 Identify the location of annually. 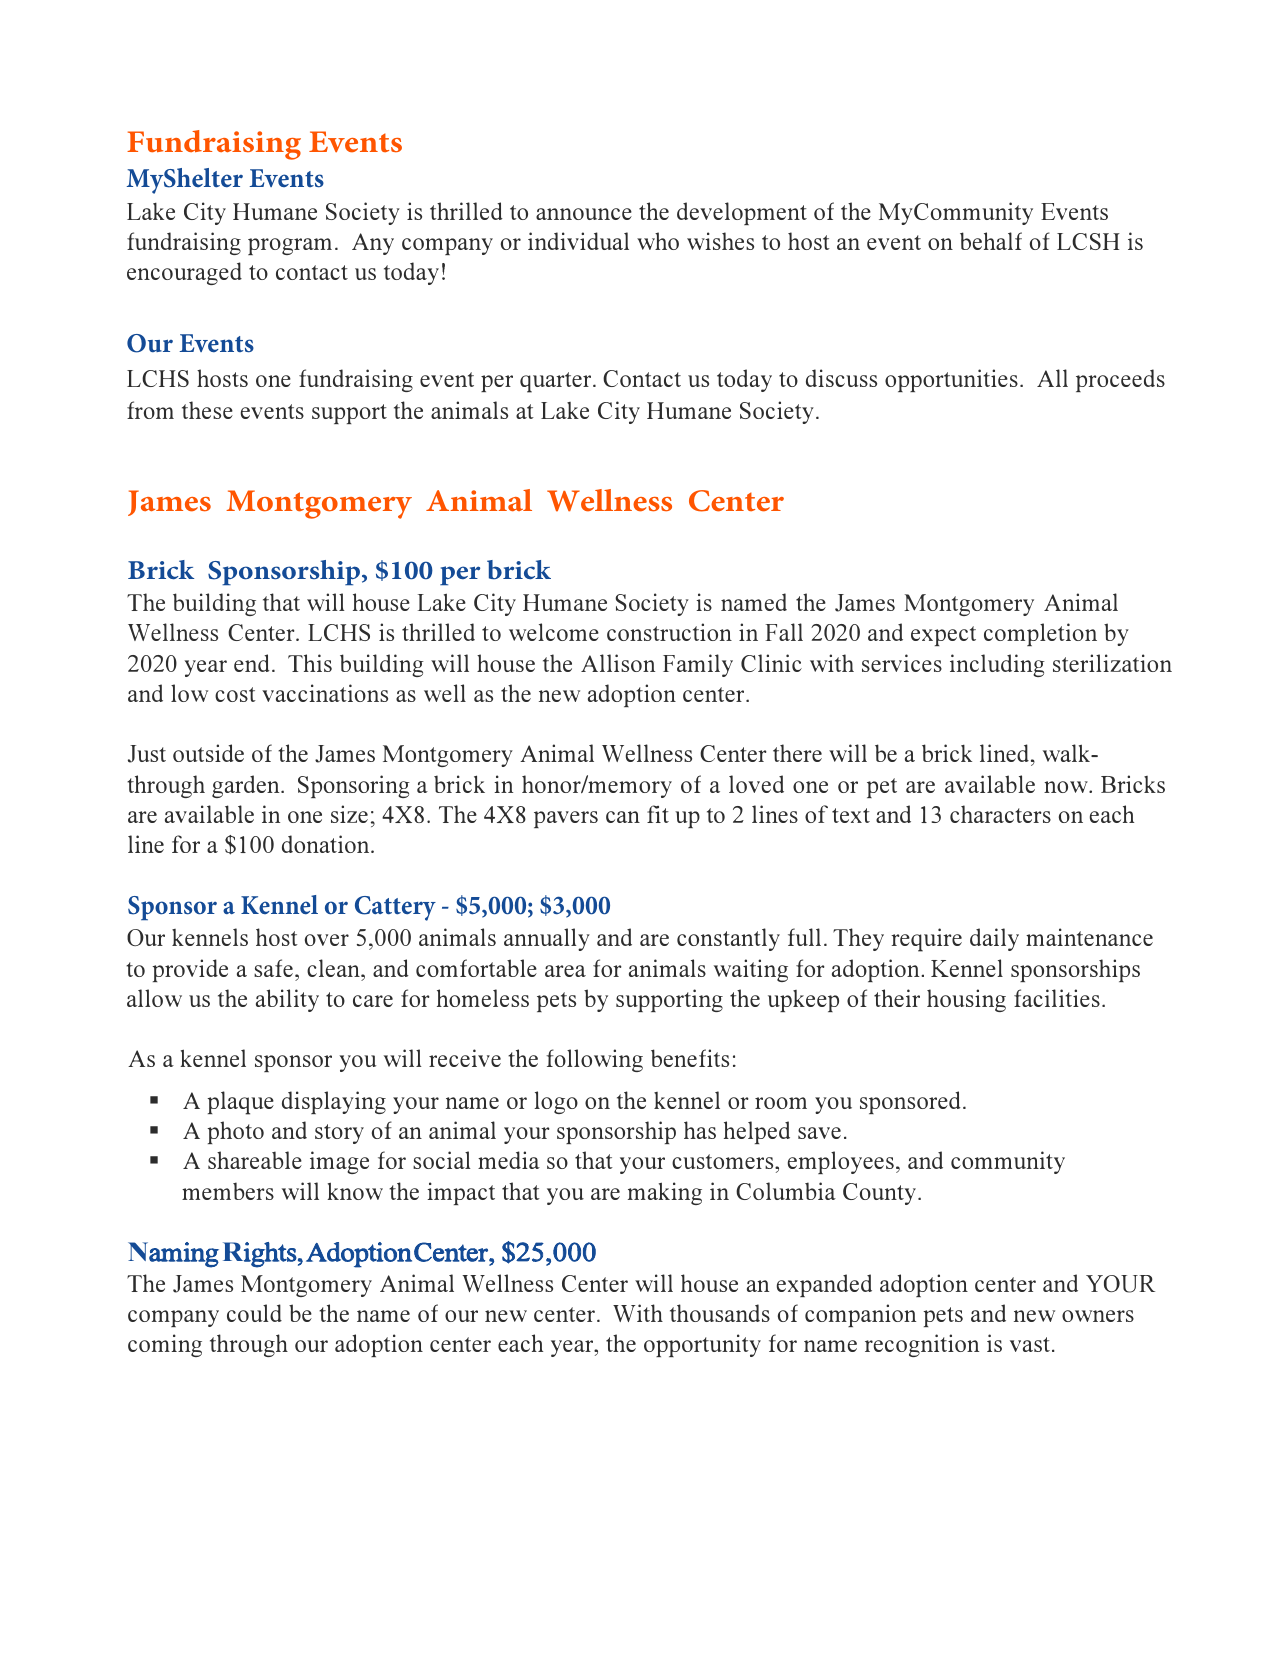
(547, 939).
